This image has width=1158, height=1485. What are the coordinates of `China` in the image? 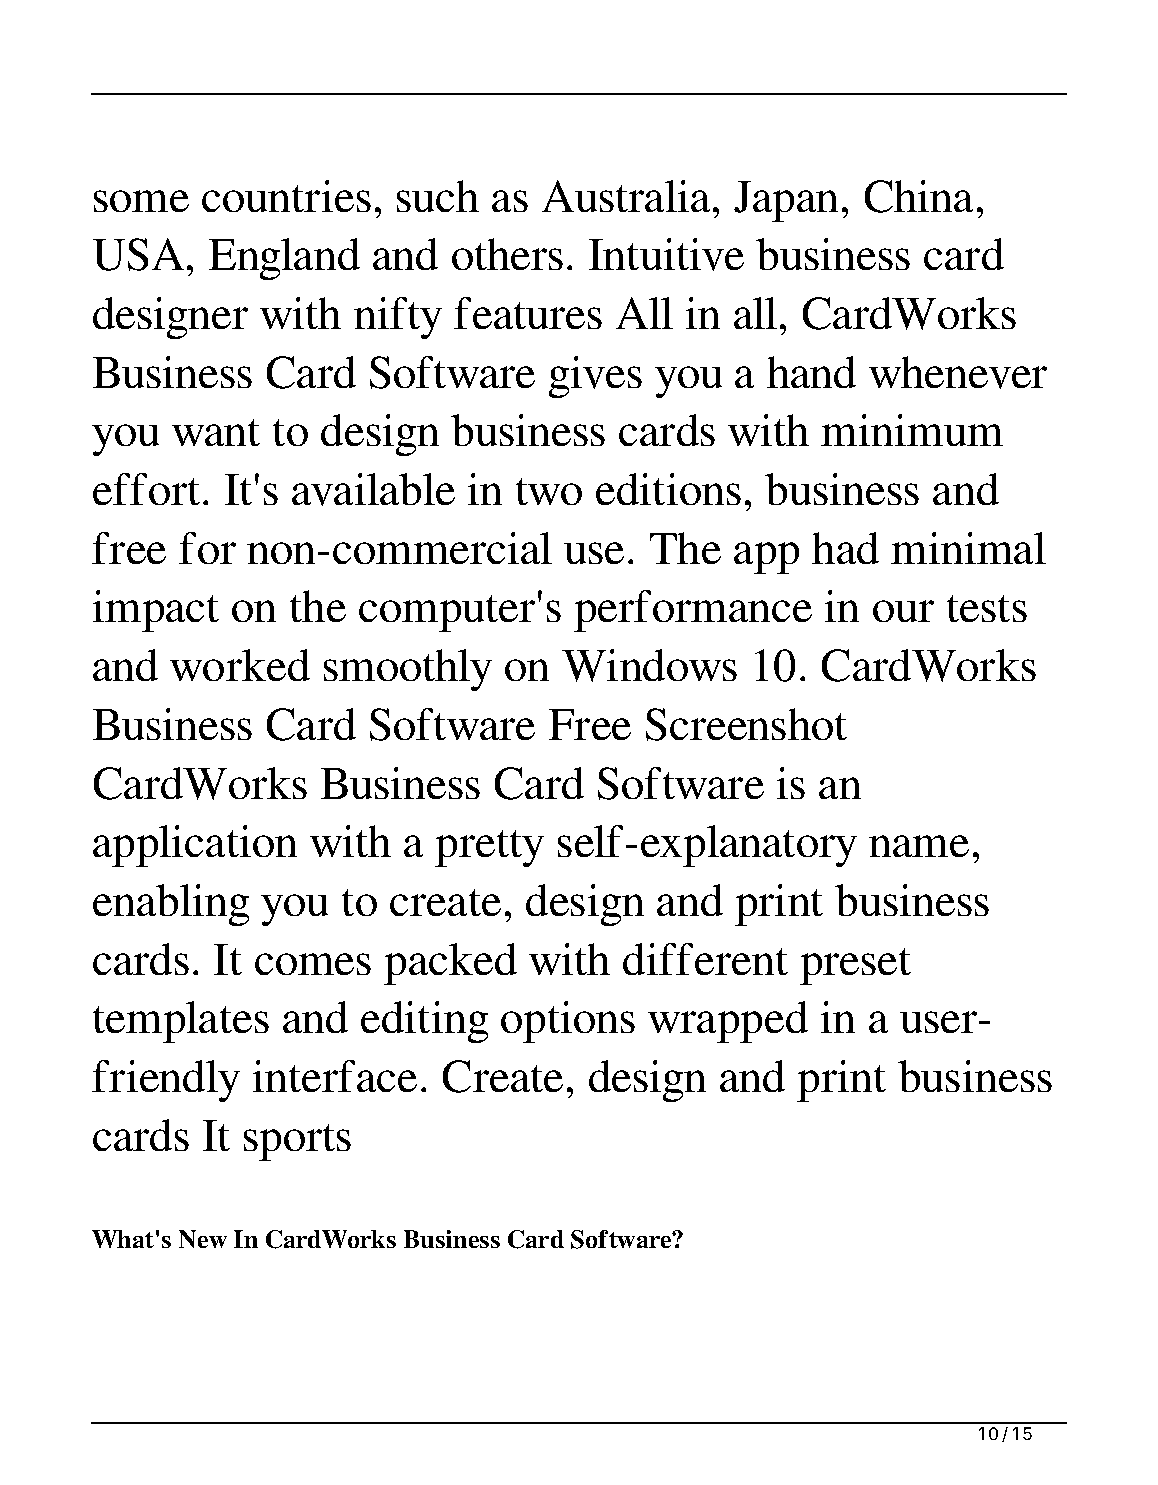 It's located at (919, 196).
